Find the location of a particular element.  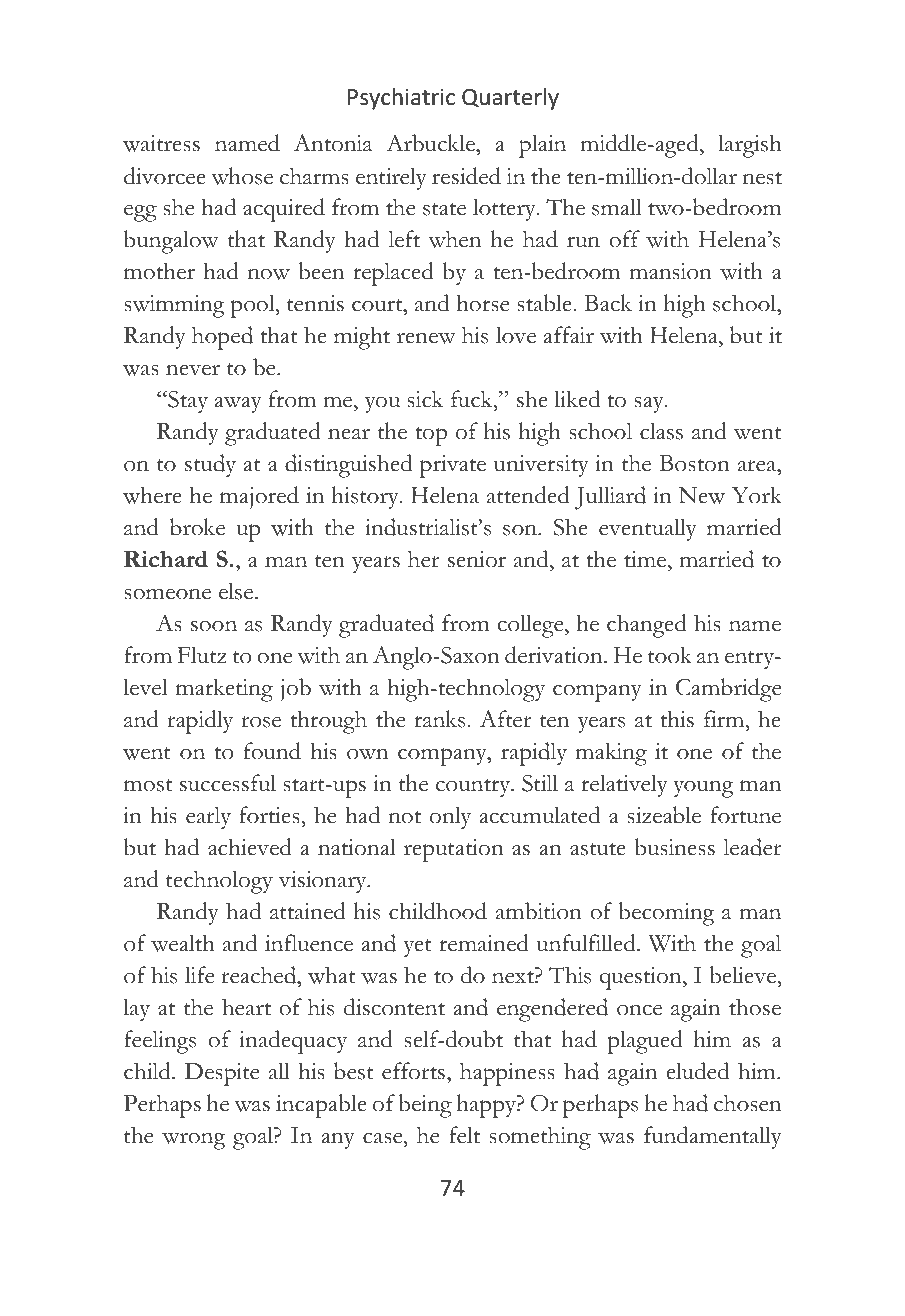

being is located at coordinates (425, 1106).
